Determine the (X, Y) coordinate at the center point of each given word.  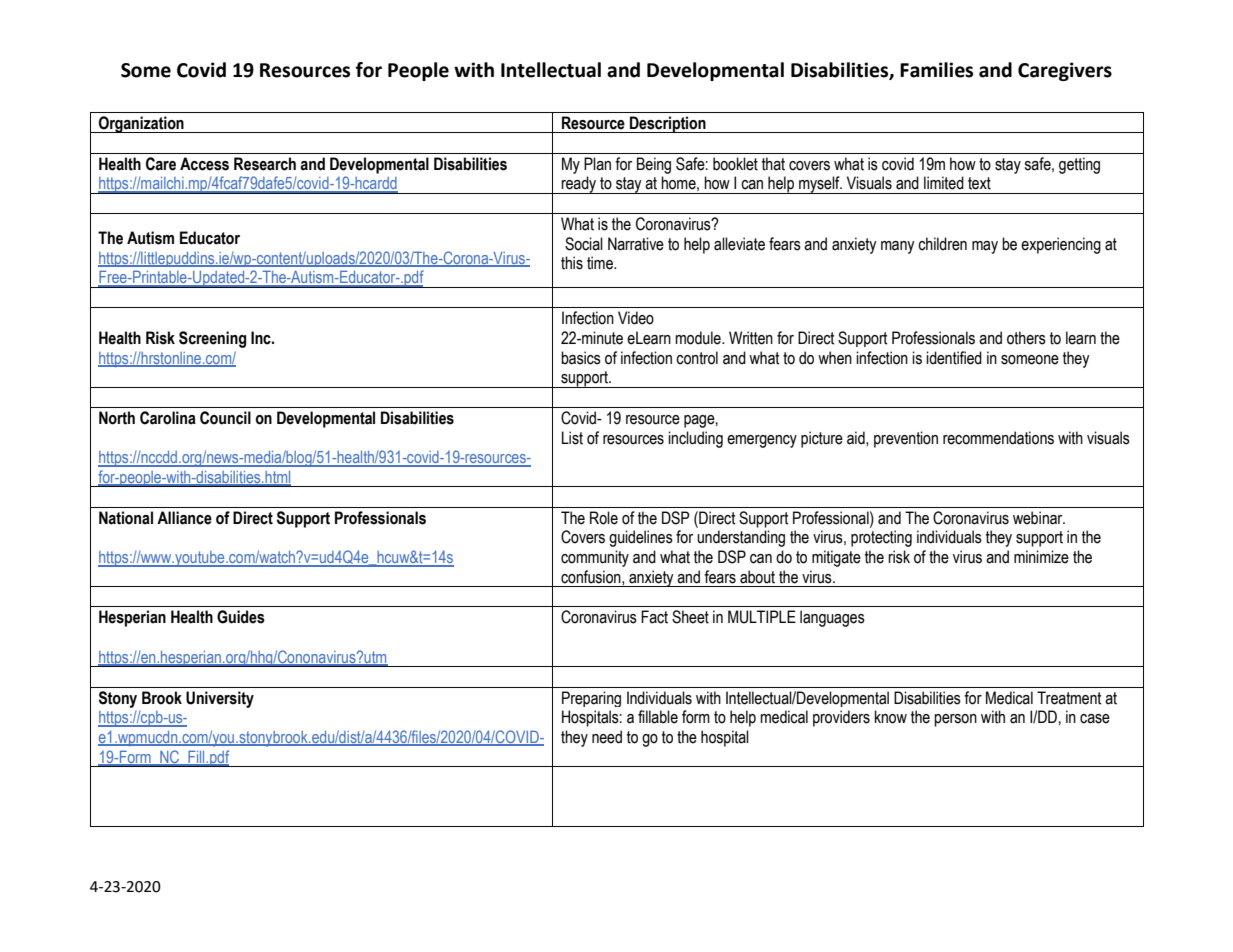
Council (225, 418)
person (955, 720)
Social (584, 244)
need (607, 737)
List (572, 438)
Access (204, 164)
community (595, 558)
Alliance (184, 518)
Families (936, 70)
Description (668, 124)
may (985, 247)
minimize (1041, 557)
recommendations (998, 438)
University (220, 699)
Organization (141, 124)
